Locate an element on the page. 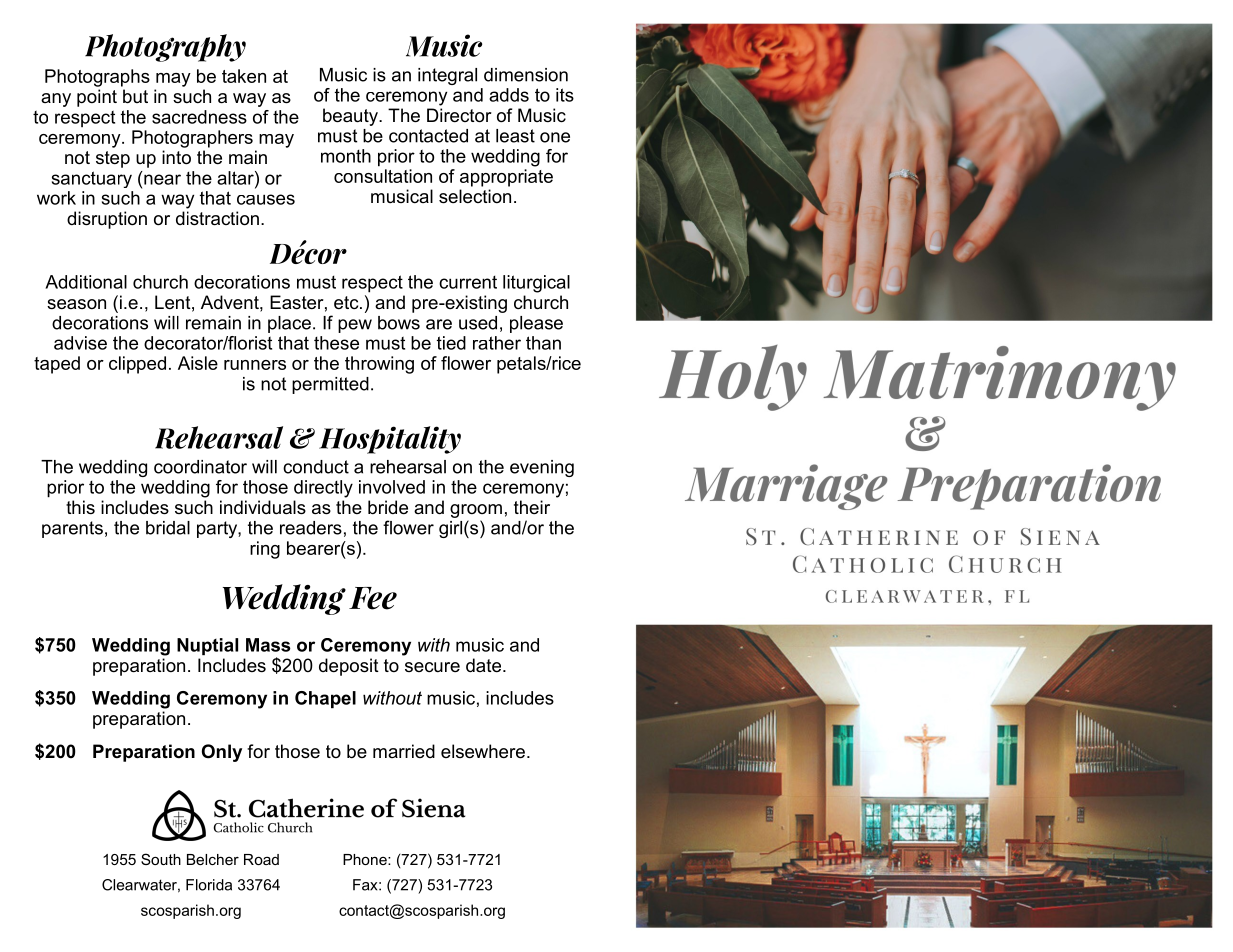  date is located at coordinates (485, 665).
